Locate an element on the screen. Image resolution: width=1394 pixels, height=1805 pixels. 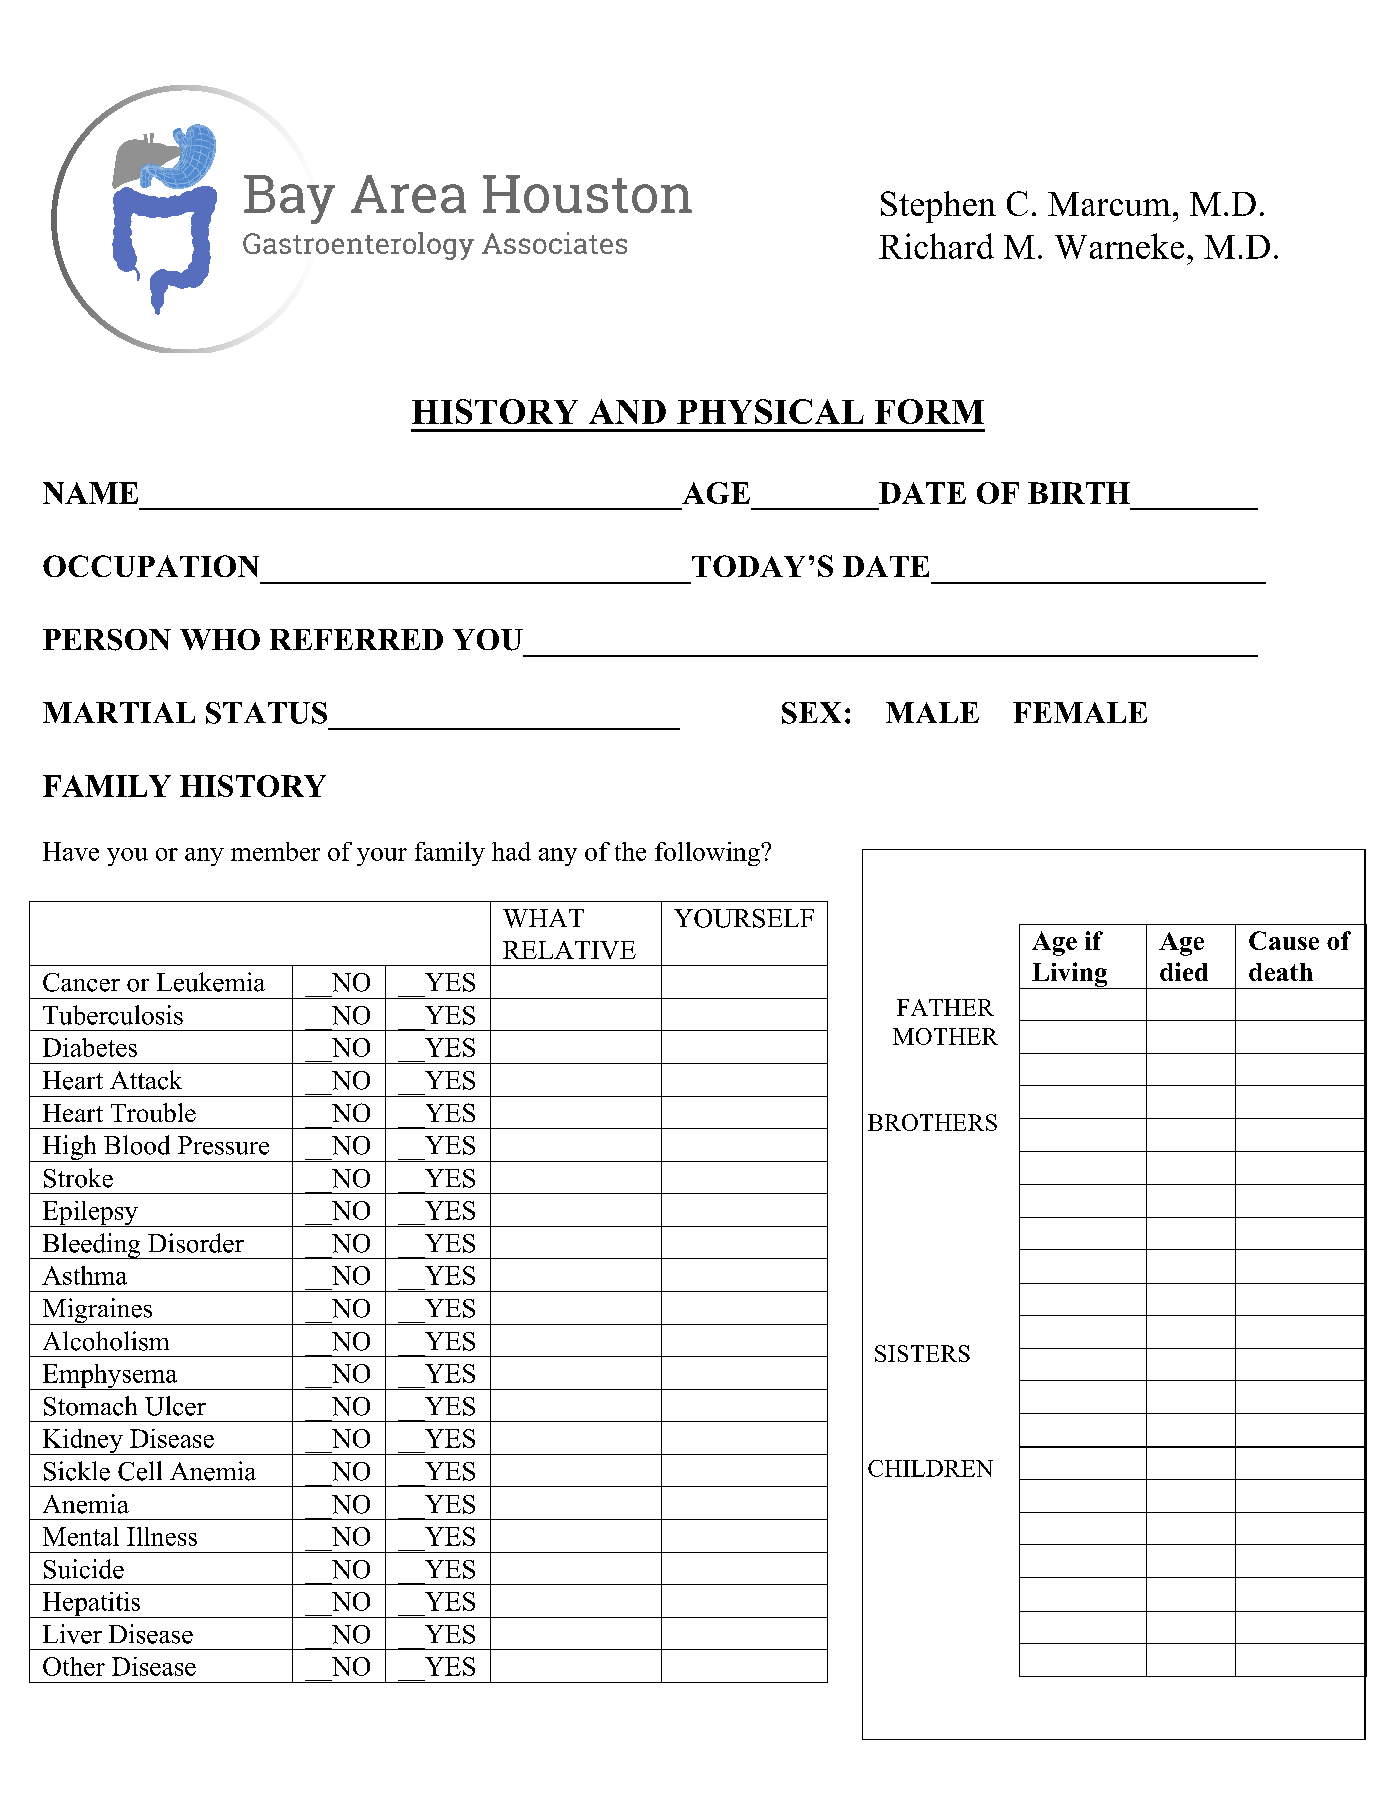
WHO is located at coordinates (220, 639).
